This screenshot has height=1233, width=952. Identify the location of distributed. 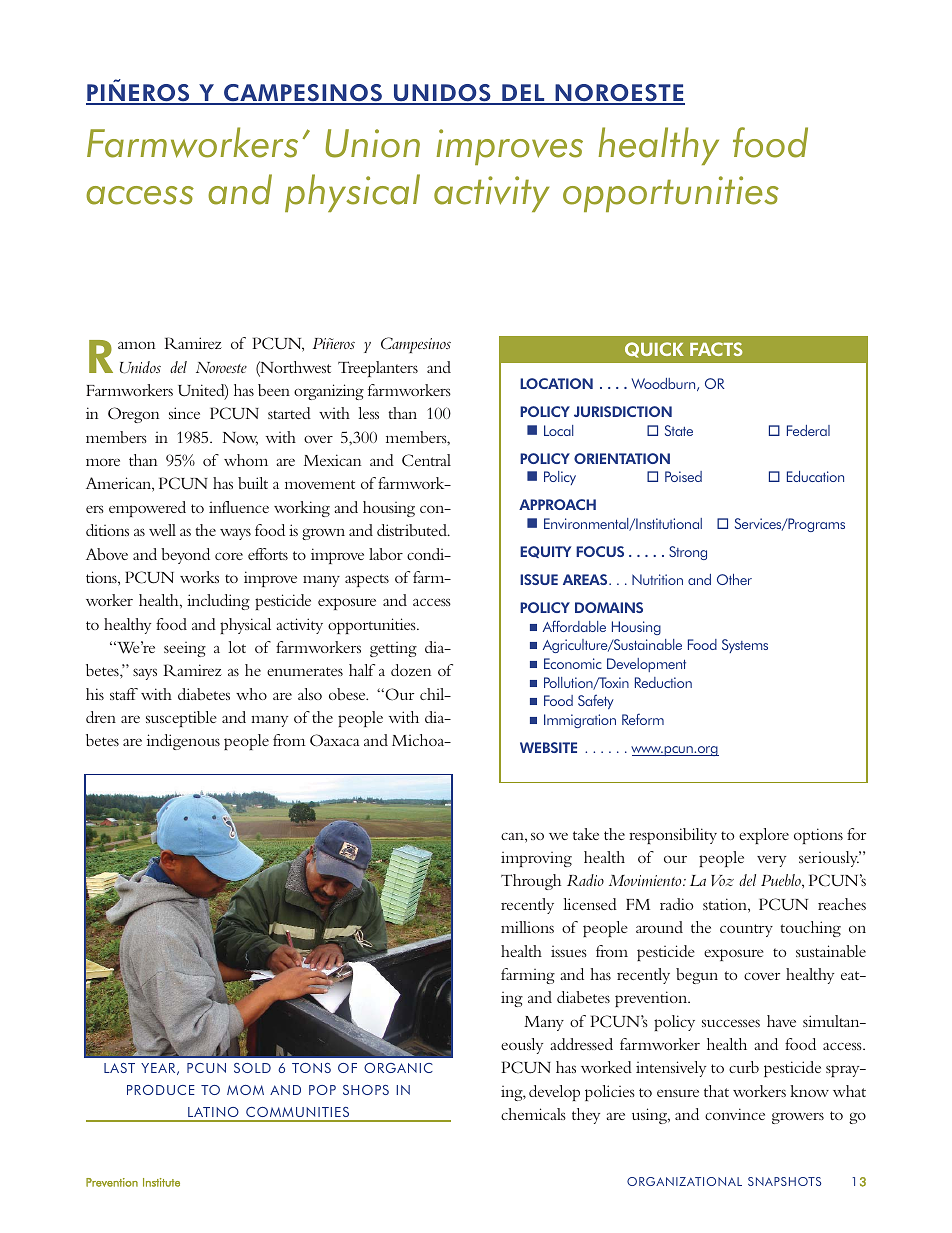
(413, 530).
